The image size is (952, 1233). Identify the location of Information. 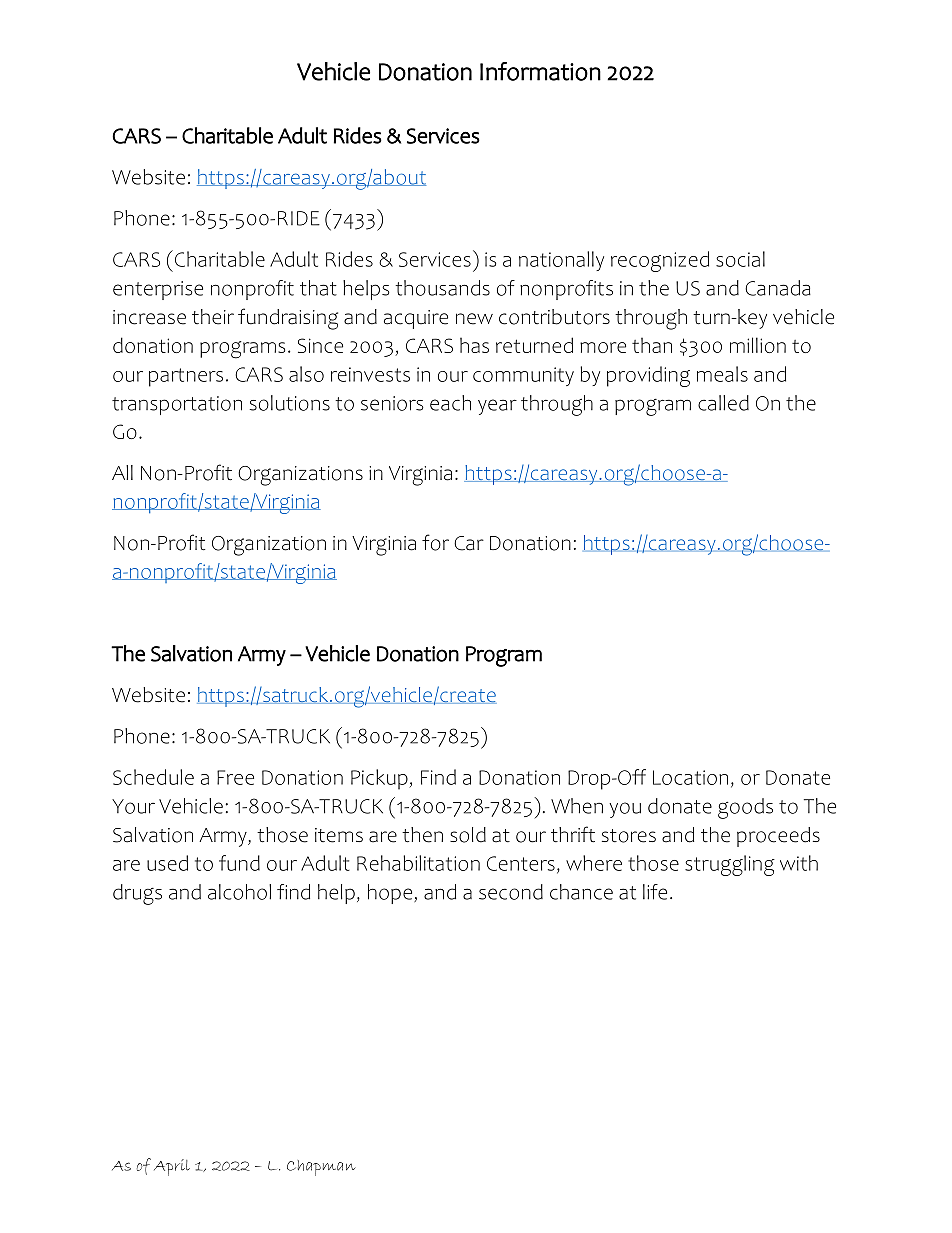
(540, 71).
